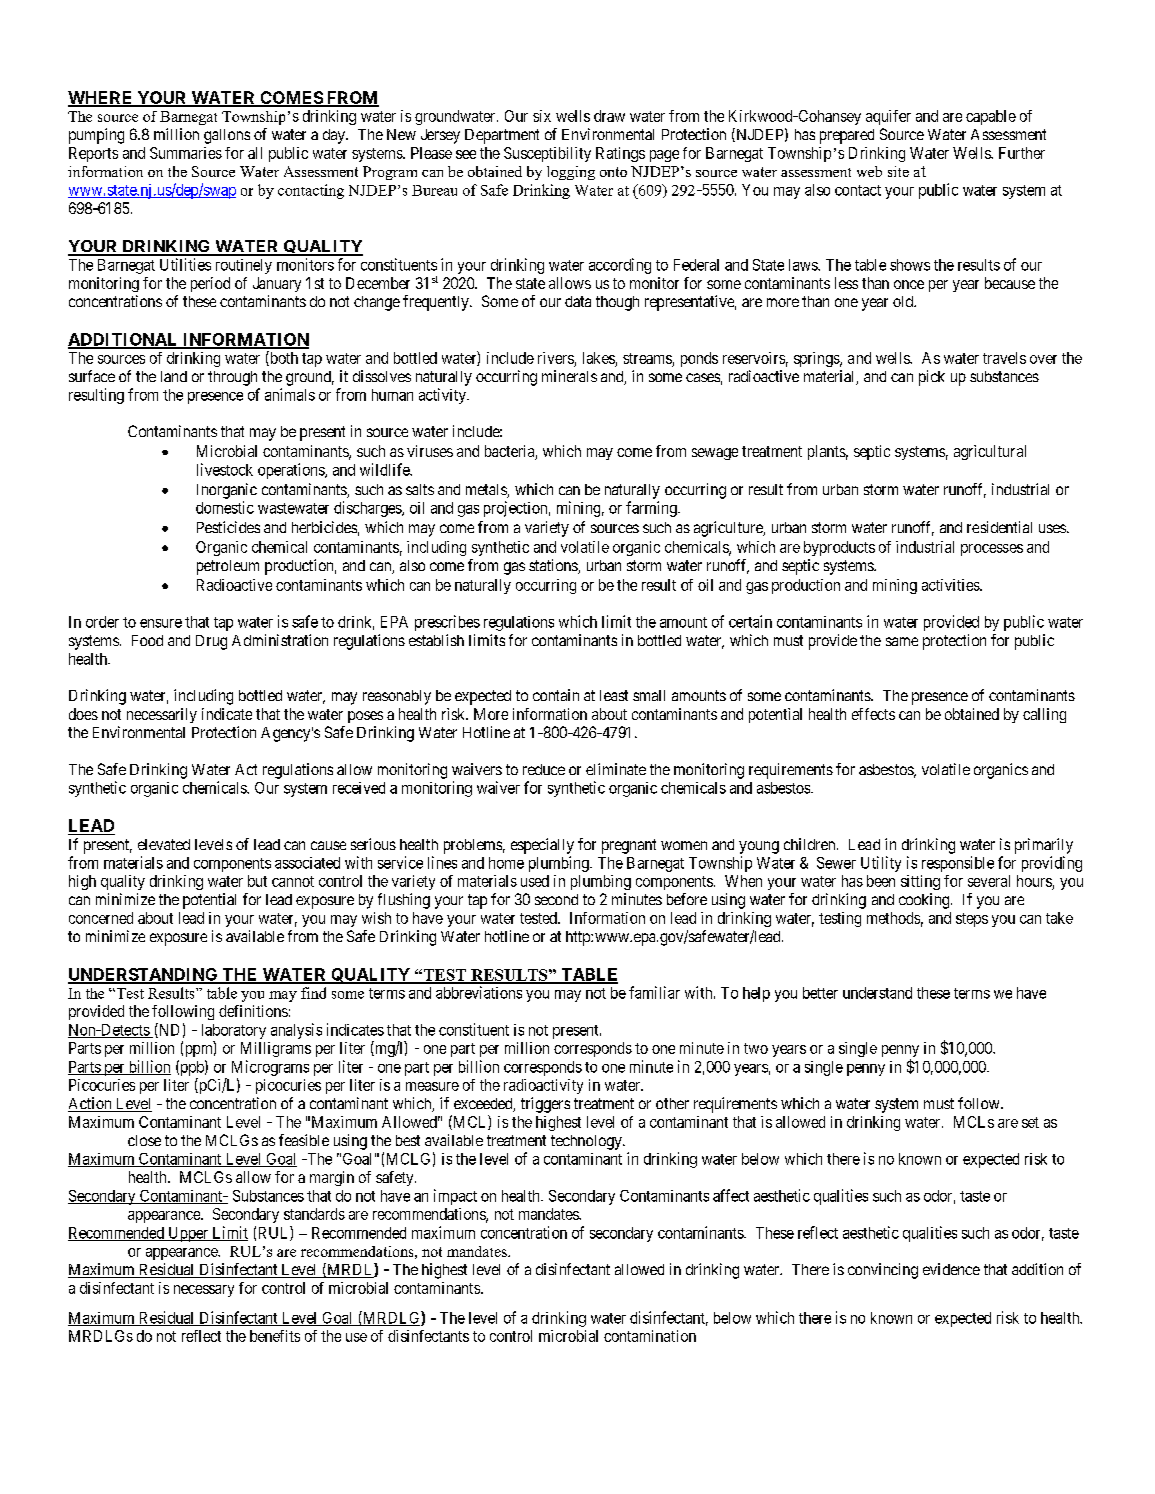 Image resolution: width=1155 pixels, height=1494 pixels. I want to click on stations, so click(554, 566).
